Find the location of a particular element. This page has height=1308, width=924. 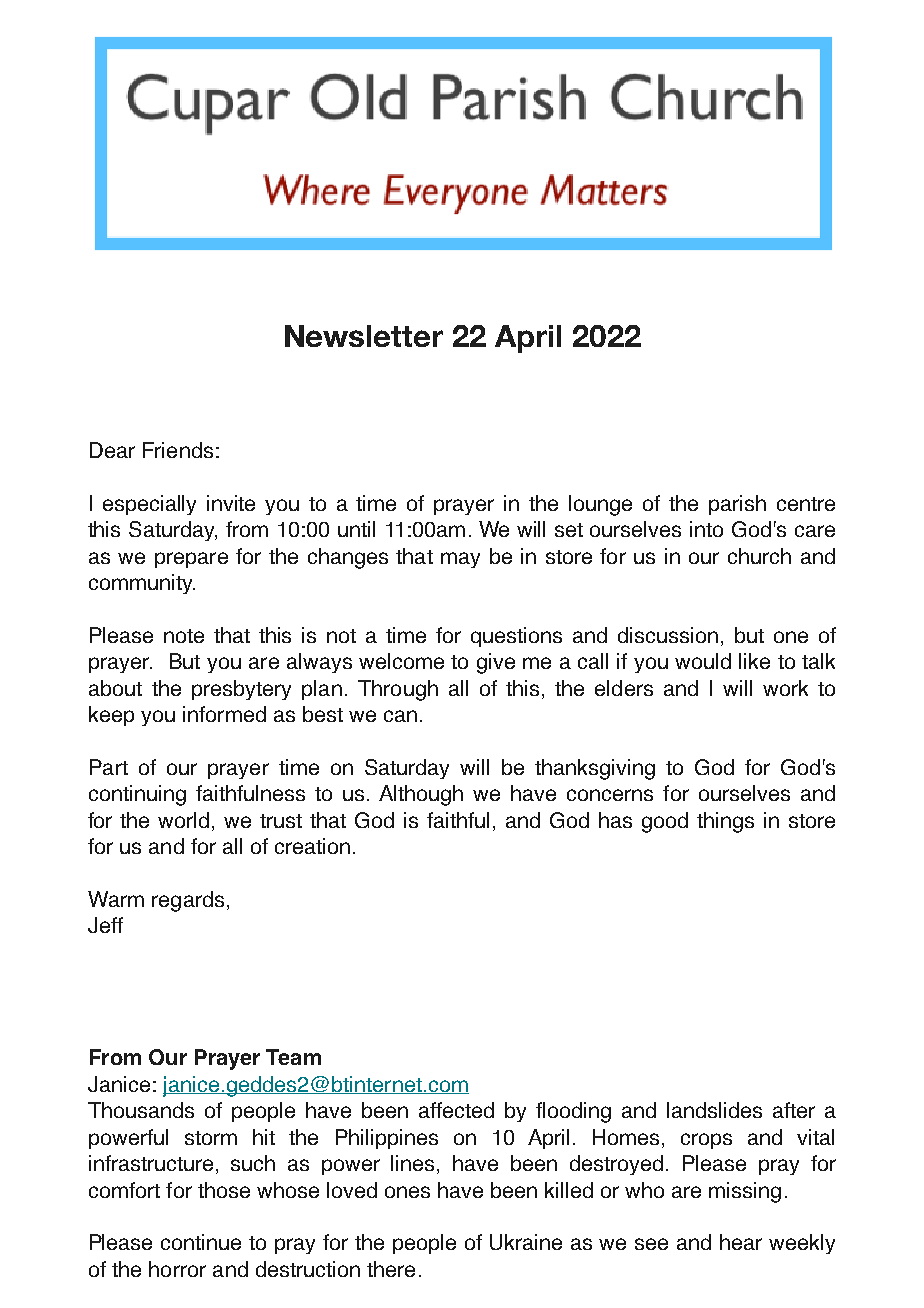

world is located at coordinates (183, 820).
